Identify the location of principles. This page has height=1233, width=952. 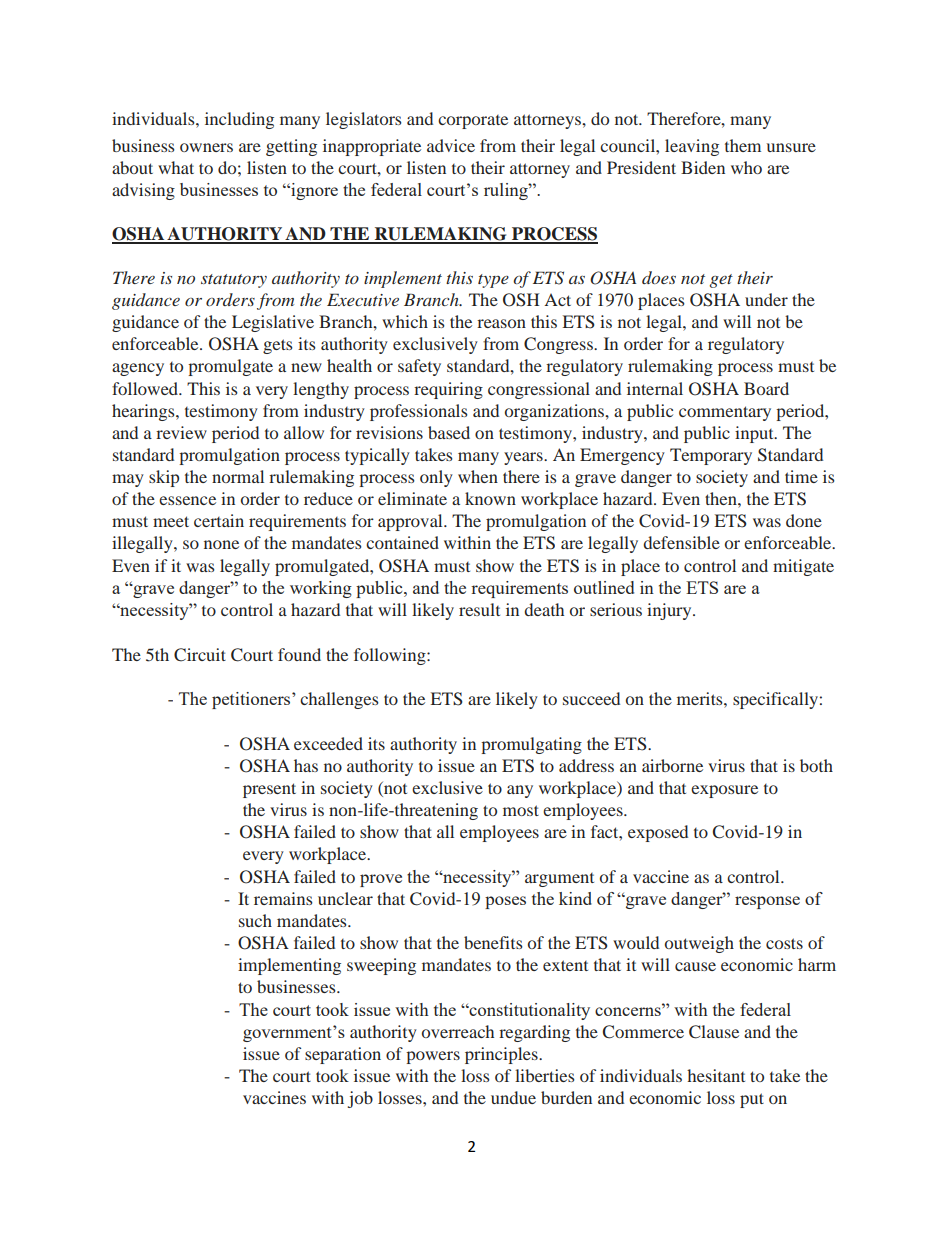
(502, 1055).
